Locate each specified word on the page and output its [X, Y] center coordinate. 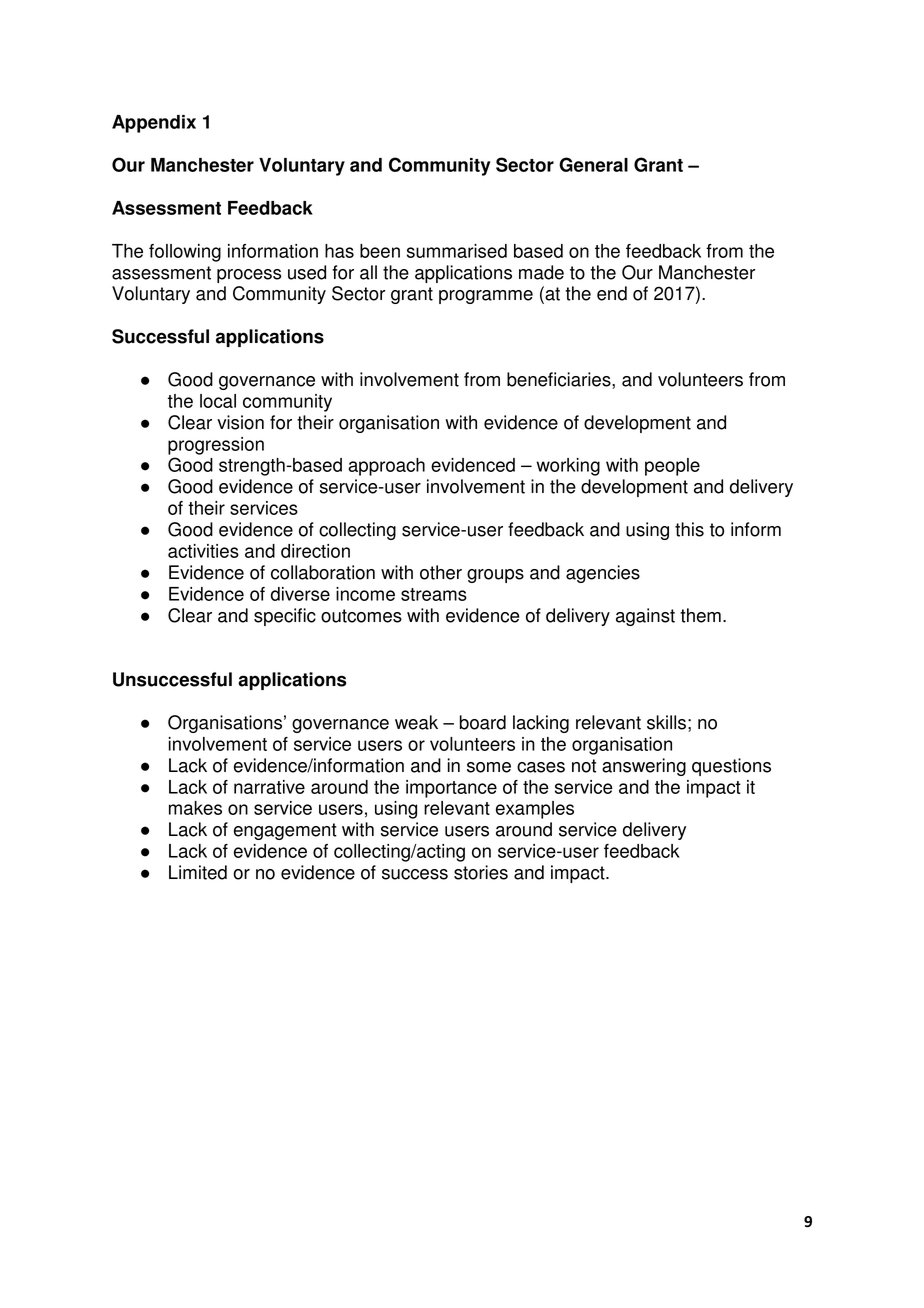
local [218, 401]
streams [434, 594]
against [645, 617]
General [593, 164]
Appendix [154, 124]
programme [486, 297]
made [541, 272]
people [672, 467]
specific [285, 617]
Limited [198, 872]
